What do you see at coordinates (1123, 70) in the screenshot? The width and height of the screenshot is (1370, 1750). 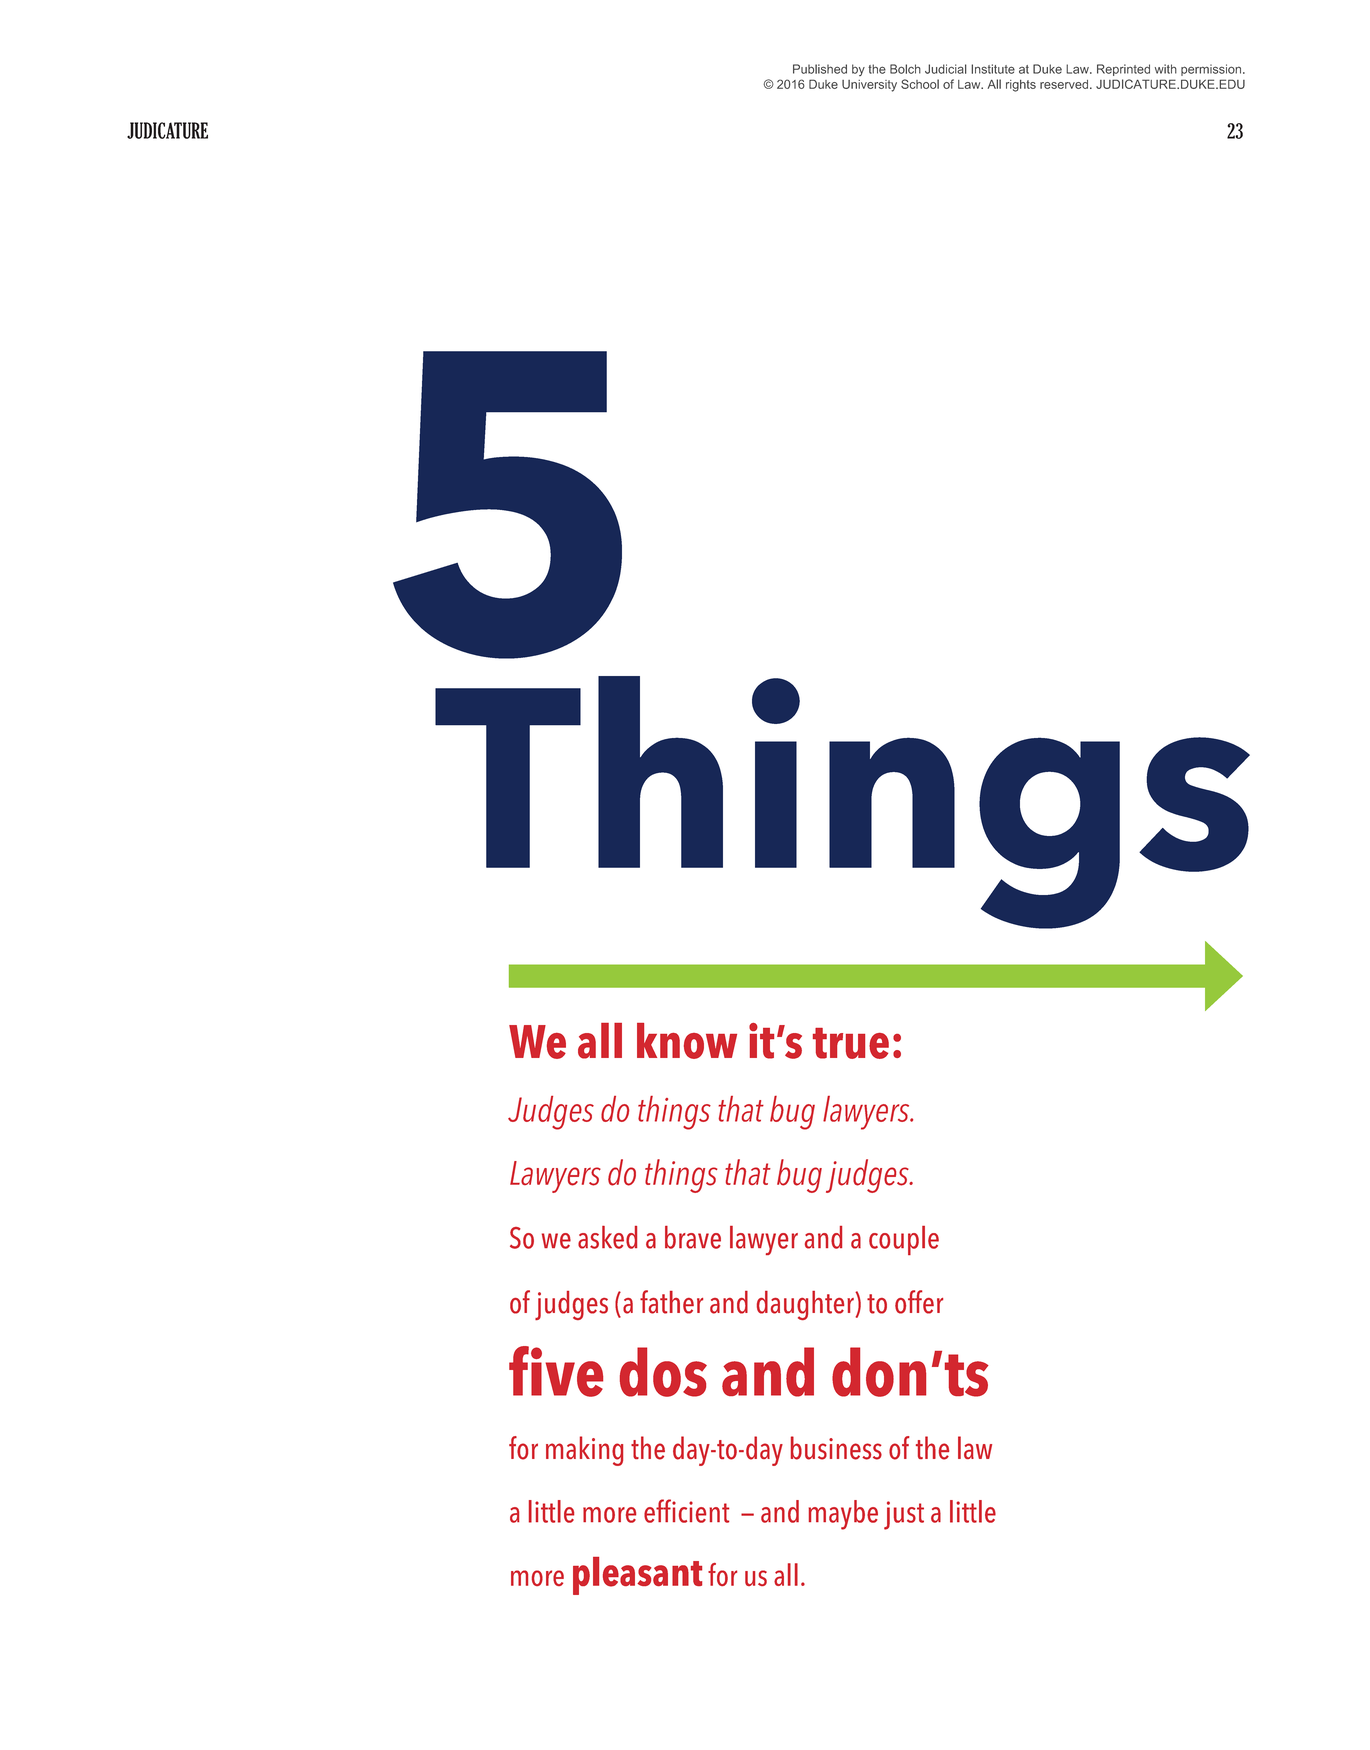 I see `Reprinted` at bounding box center [1123, 70].
